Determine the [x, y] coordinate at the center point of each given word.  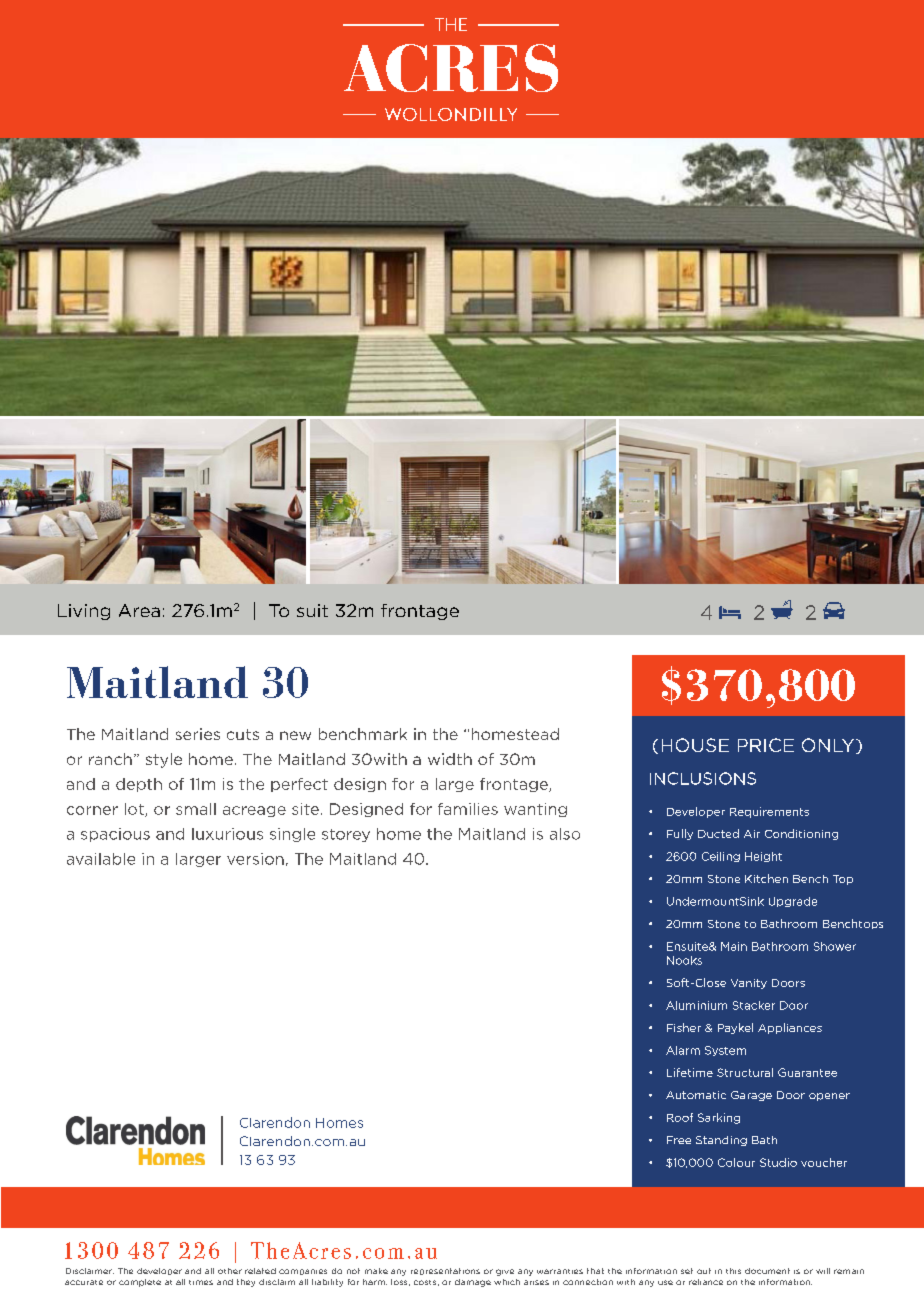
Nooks [684, 960]
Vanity [749, 984]
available [101, 859]
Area [139, 610]
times [201, 1282]
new [295, 735]
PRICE [766, 745]
